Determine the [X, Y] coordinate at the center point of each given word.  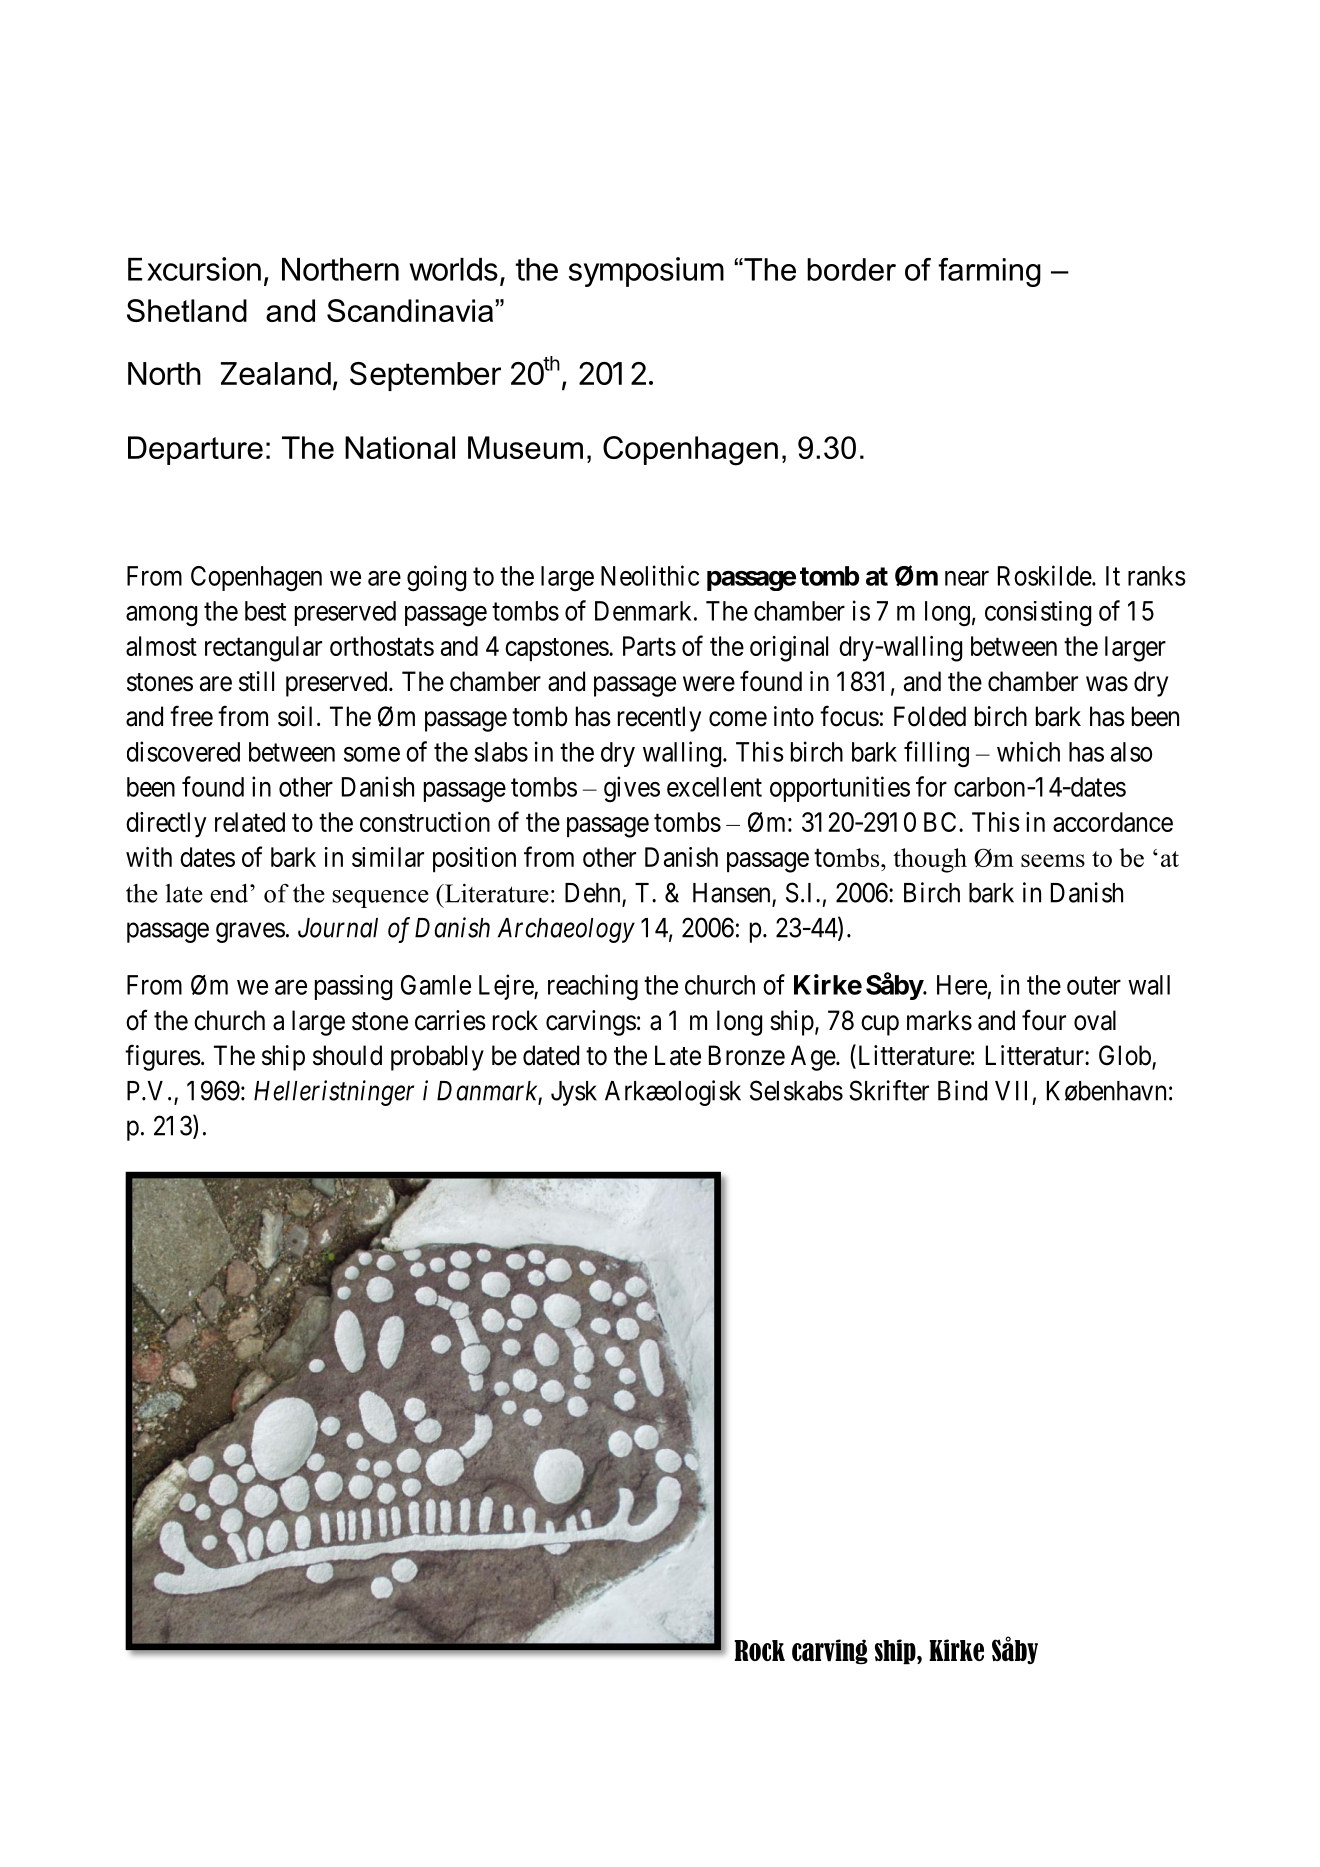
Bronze [747, 1055]
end [230, 893]
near [967, 578]
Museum [525, 447]
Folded [930, 716]
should [347, 1055]
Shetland [187, 310]
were [709, 684]
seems [1053, 860]
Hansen [731, 893]
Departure [195, 450]
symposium [646, 272]
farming [989, 272]
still [256, 681]
